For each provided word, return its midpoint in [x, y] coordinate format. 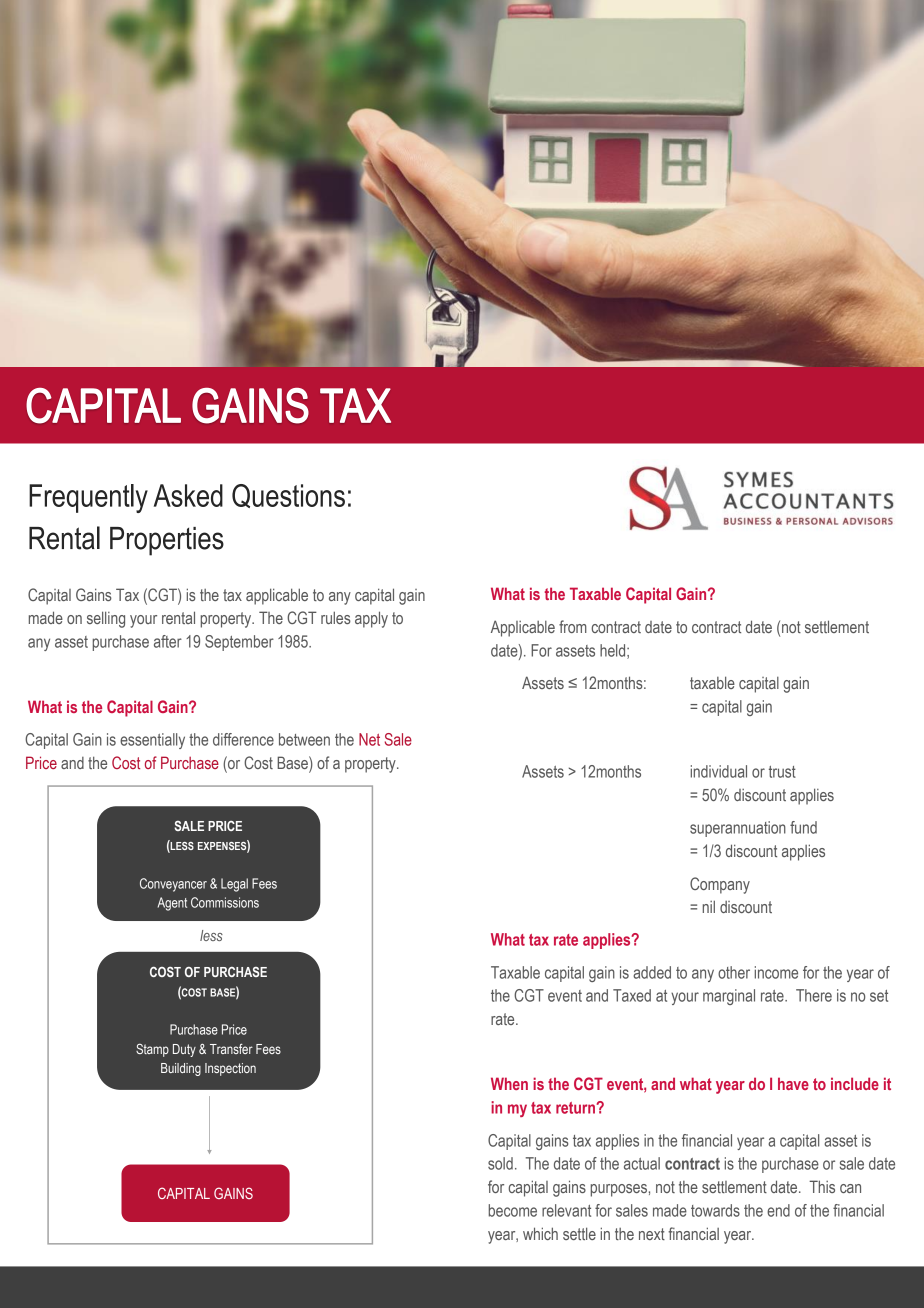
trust [782, 772]
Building [181, 1069]
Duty [184, 1050]
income [776, 972]
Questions [288, 496]
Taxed [632, 995]
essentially [152, 741]
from [573, 626]
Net [369, 739]
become [513, 1210]
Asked [188, 495]
